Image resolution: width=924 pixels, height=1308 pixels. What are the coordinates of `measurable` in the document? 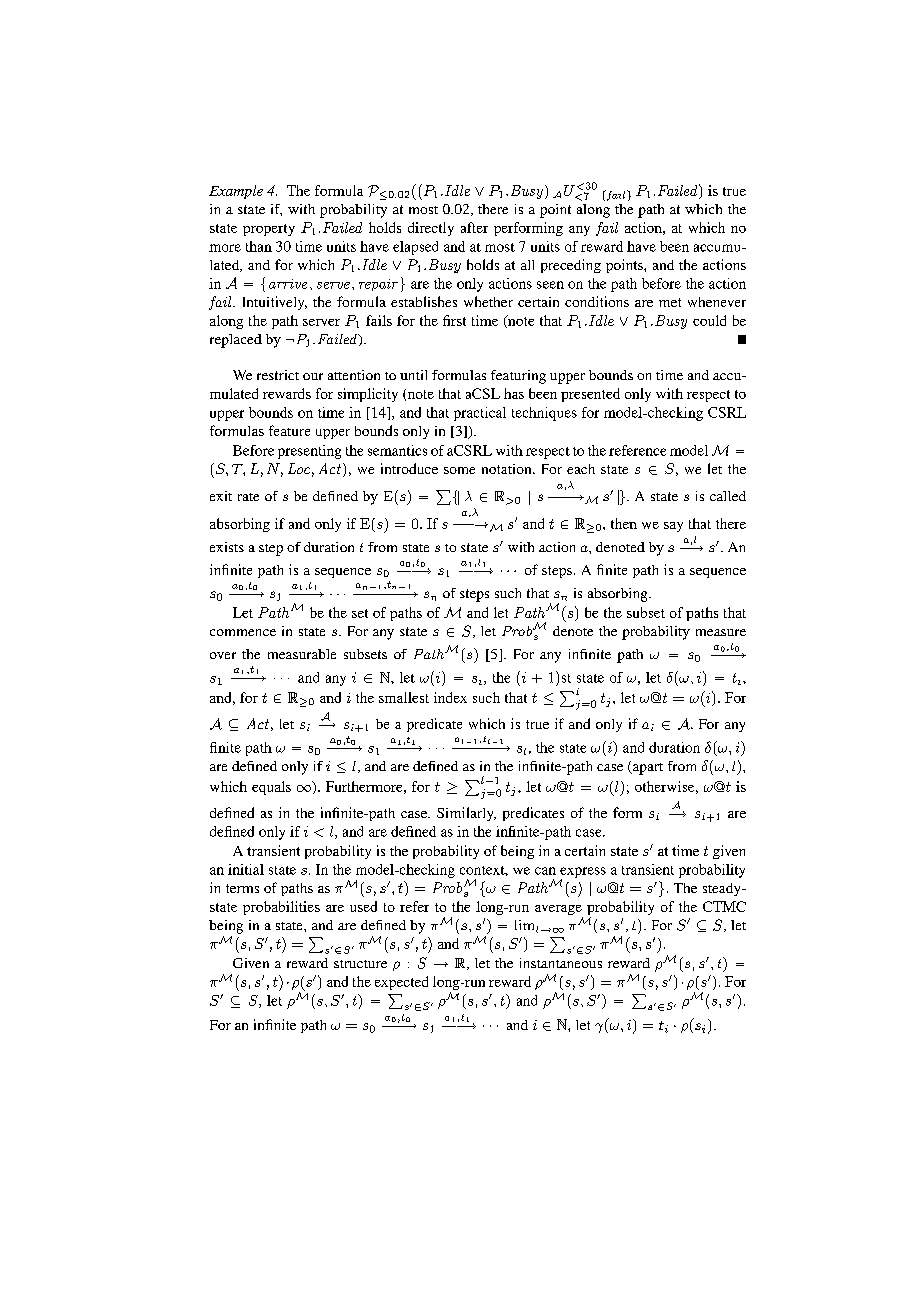 It's located at (302, 654).
